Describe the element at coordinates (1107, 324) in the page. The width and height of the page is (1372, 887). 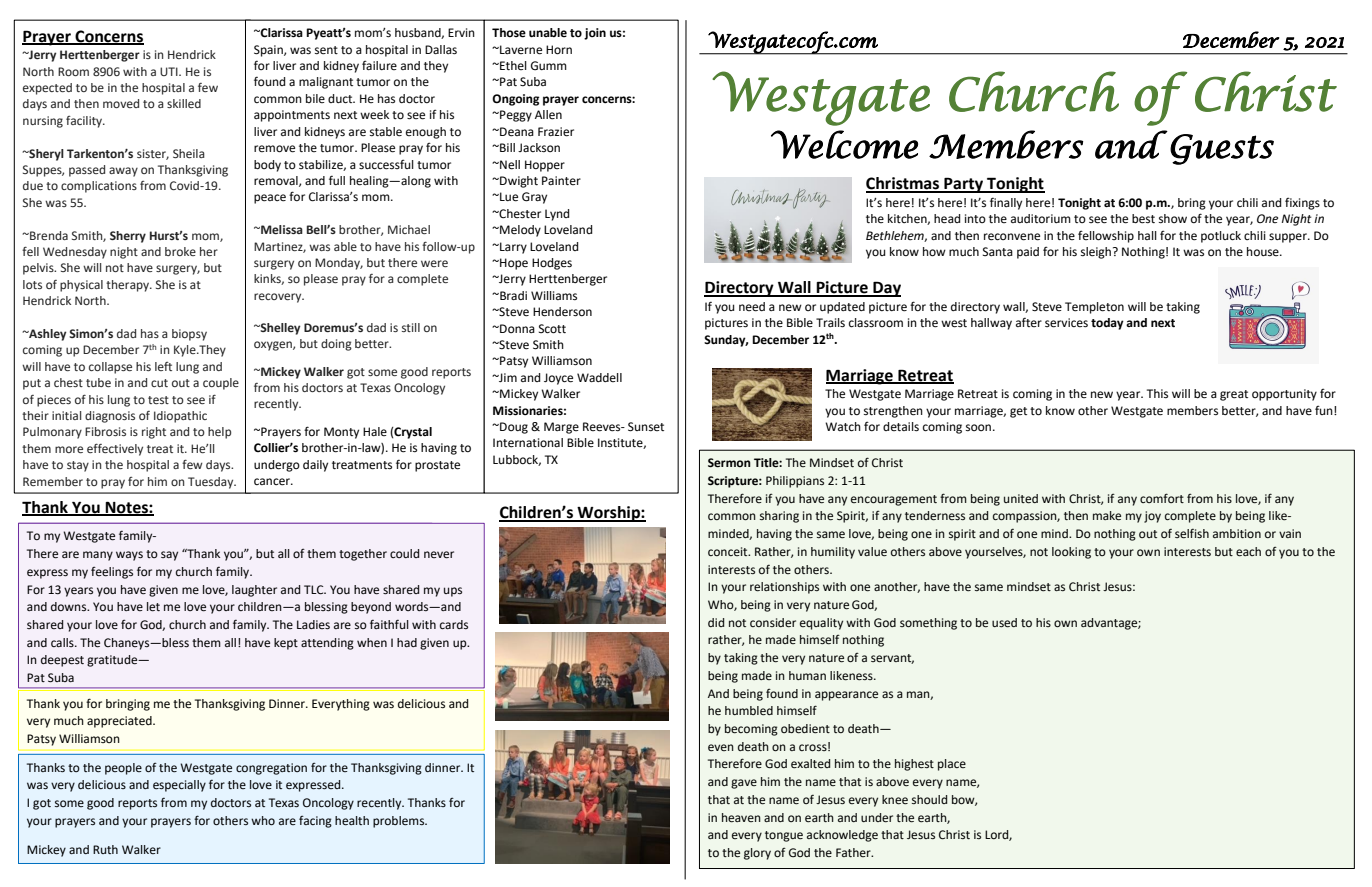
I see `today` at that location.
